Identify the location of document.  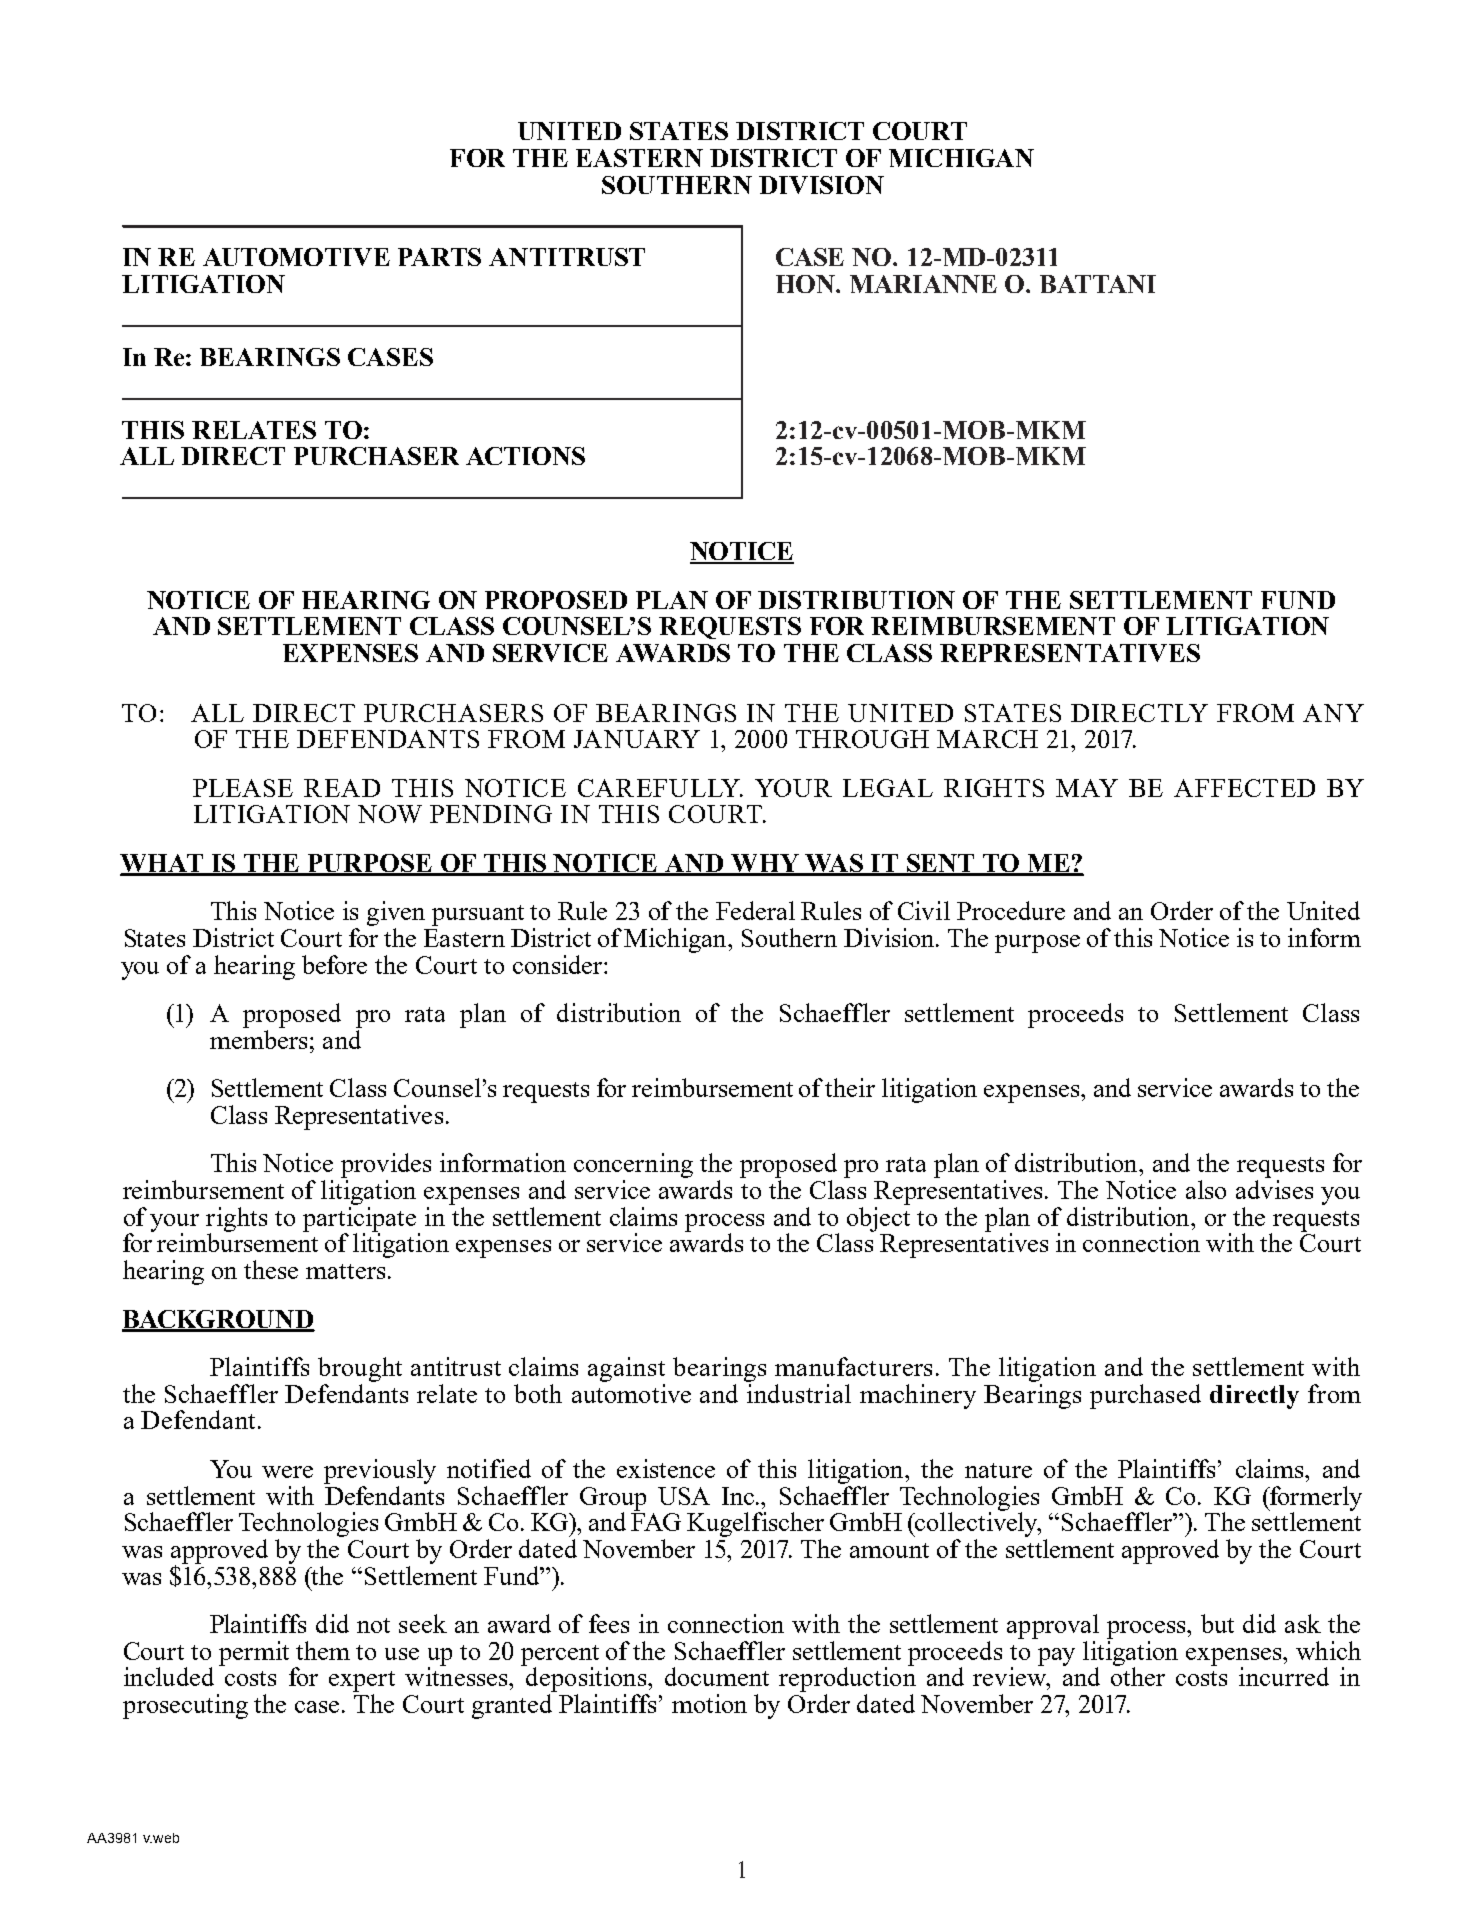
(717, 1676).
